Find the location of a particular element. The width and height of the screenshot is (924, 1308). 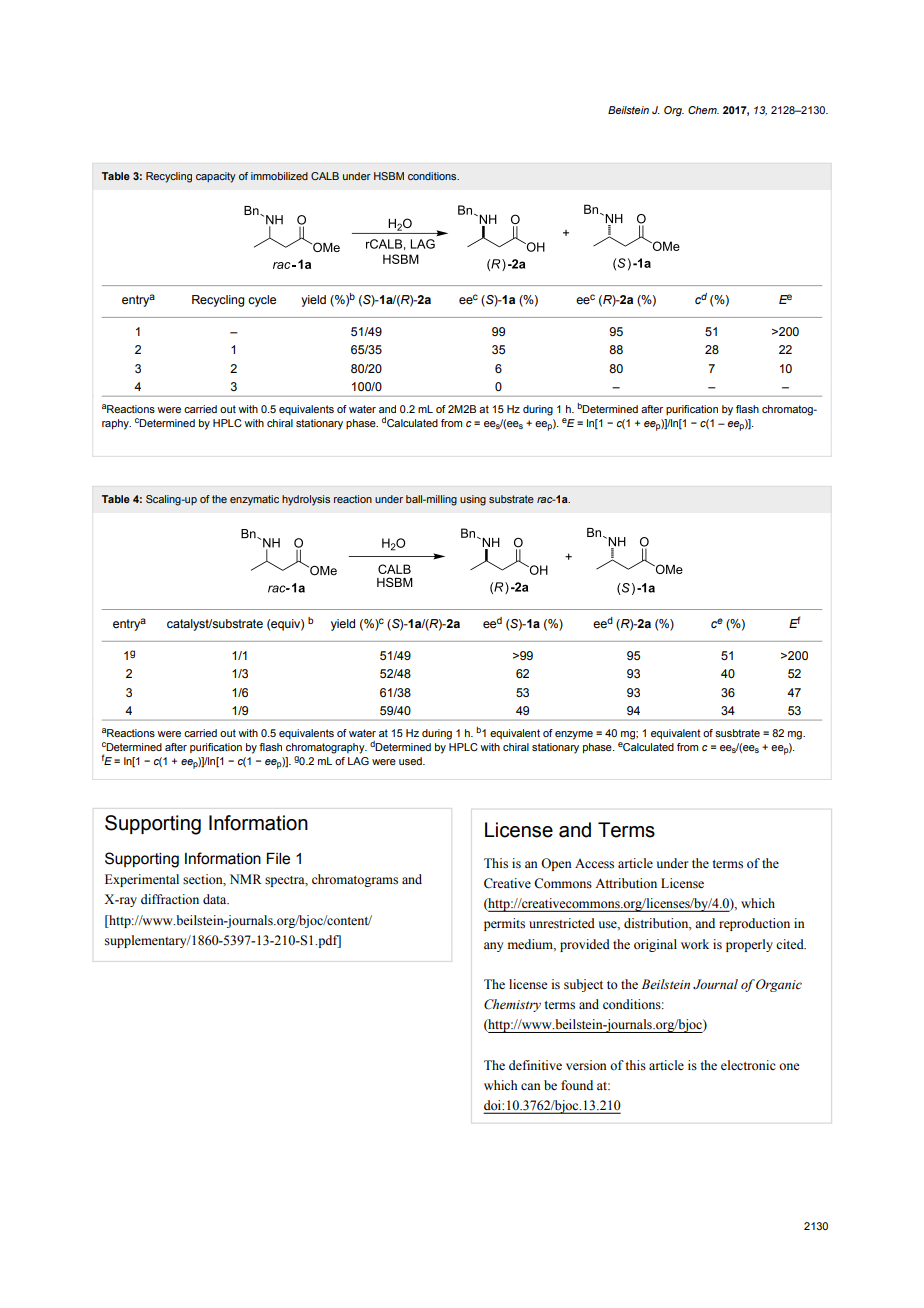

used is located at coordinates (411, 761).
